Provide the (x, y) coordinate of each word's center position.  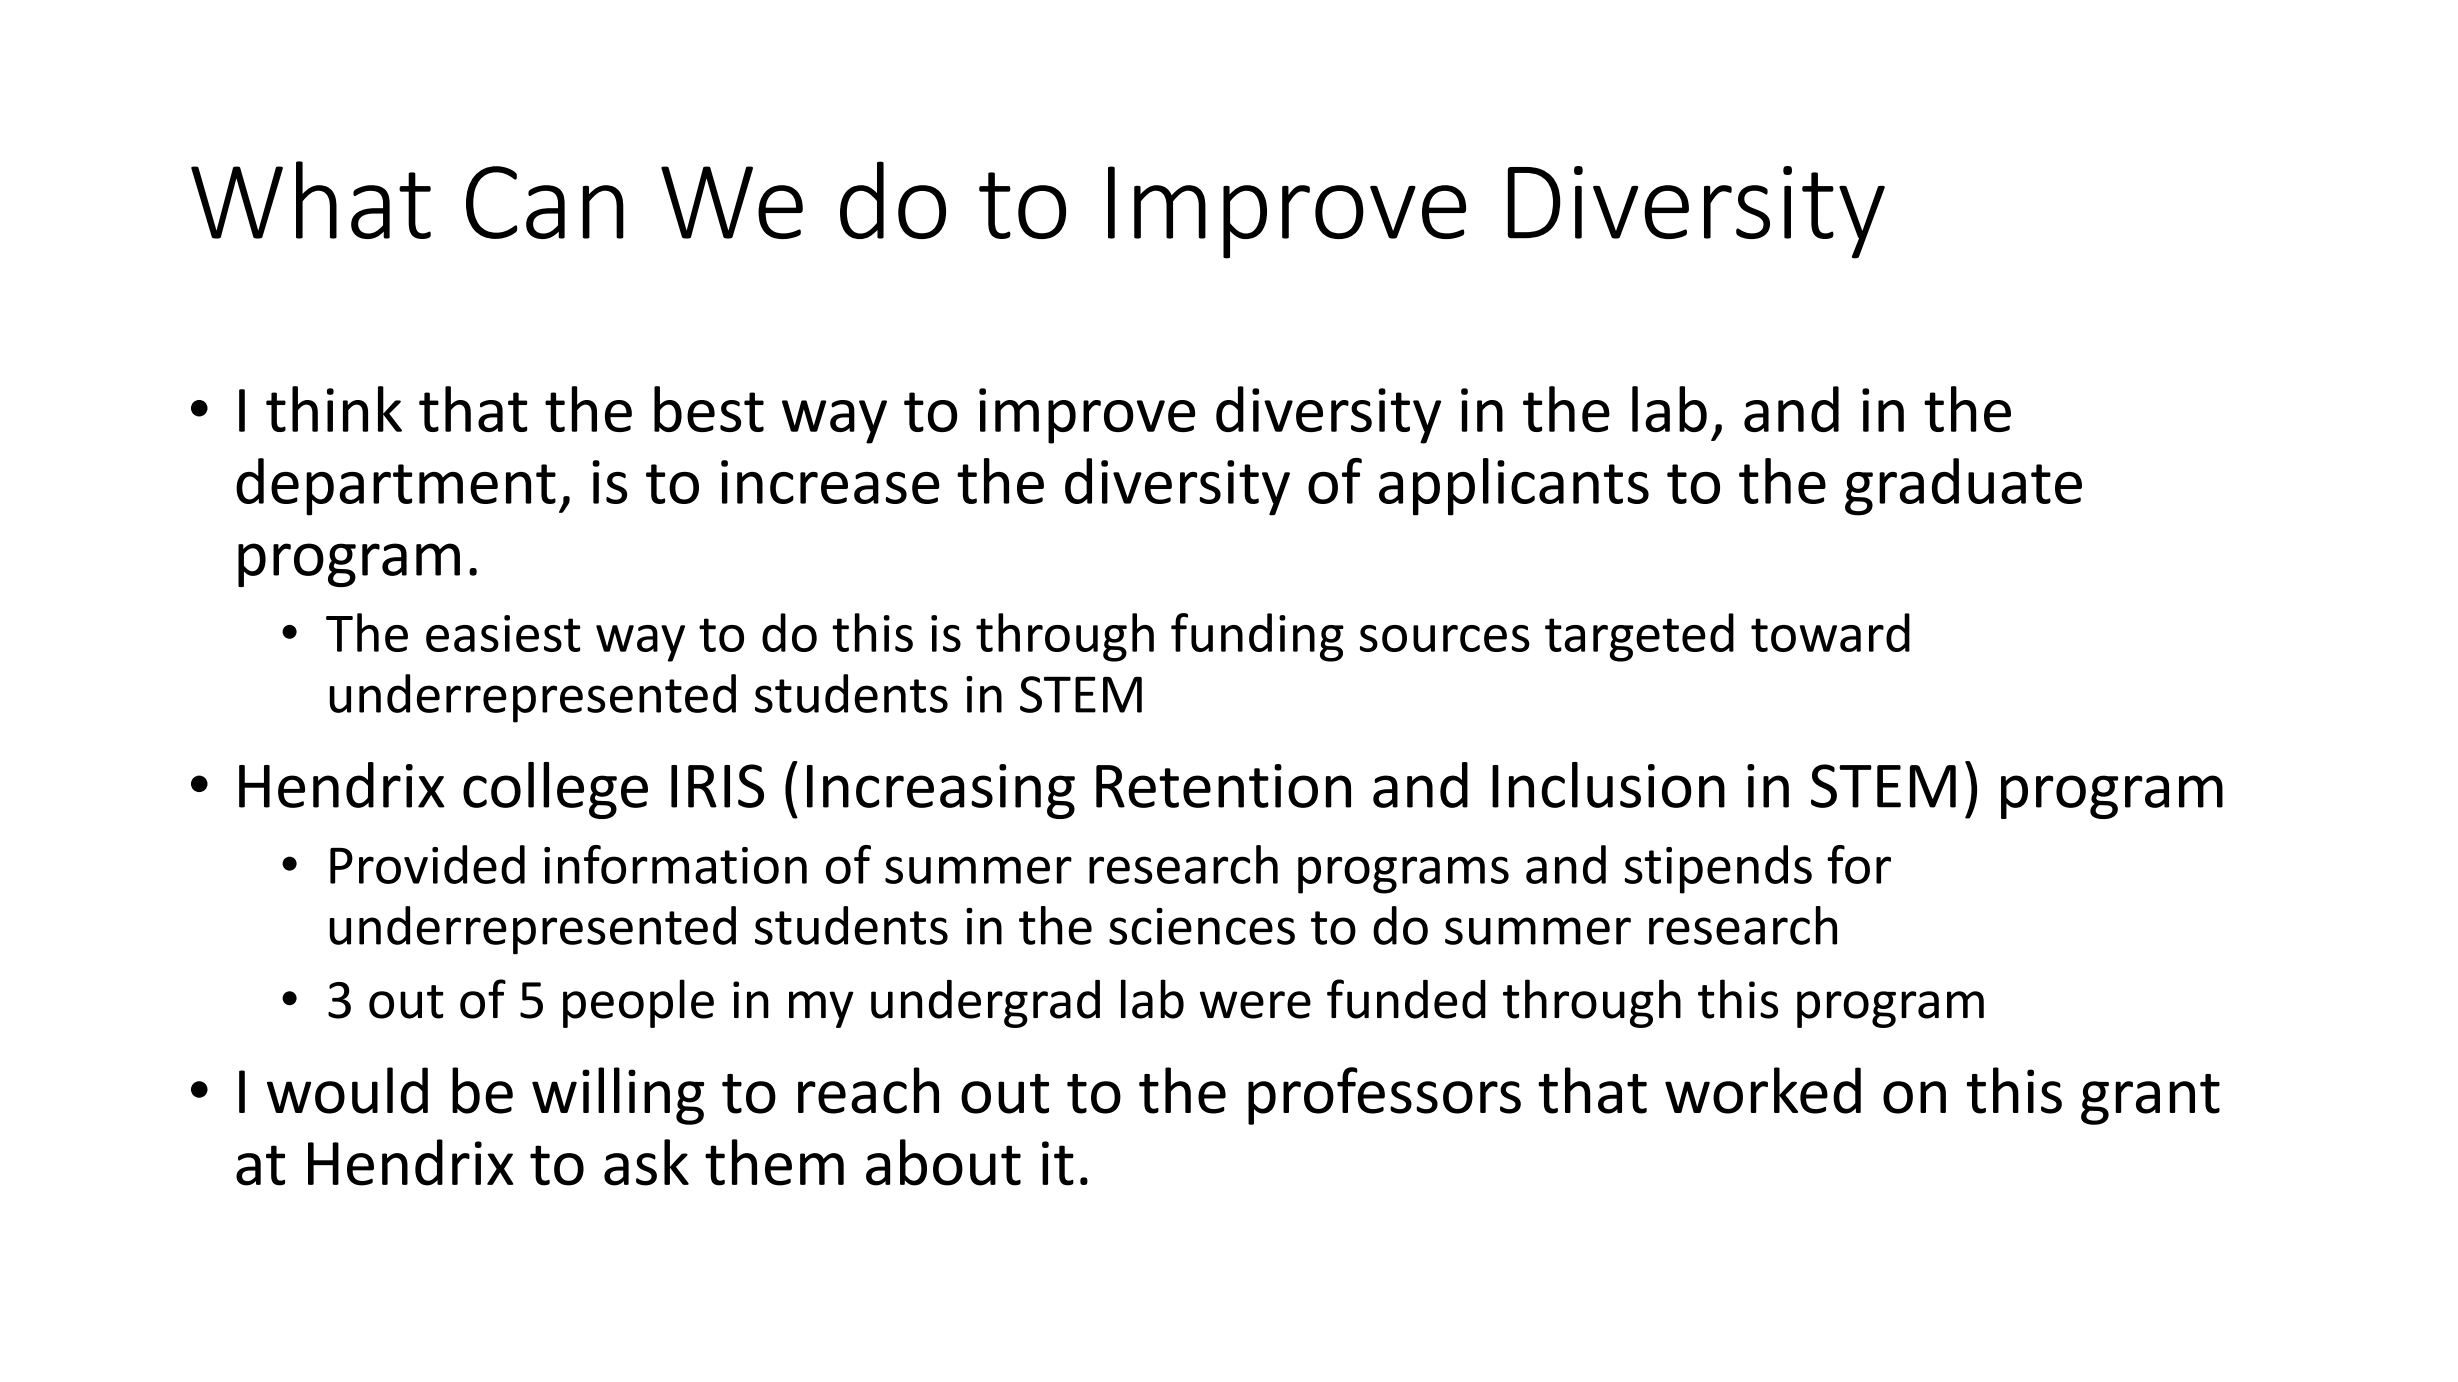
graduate (1963, 487)
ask (646, 1162)
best (709, 409)
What (311, 200)
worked (1763, 1090)
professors (1384, 1096)
